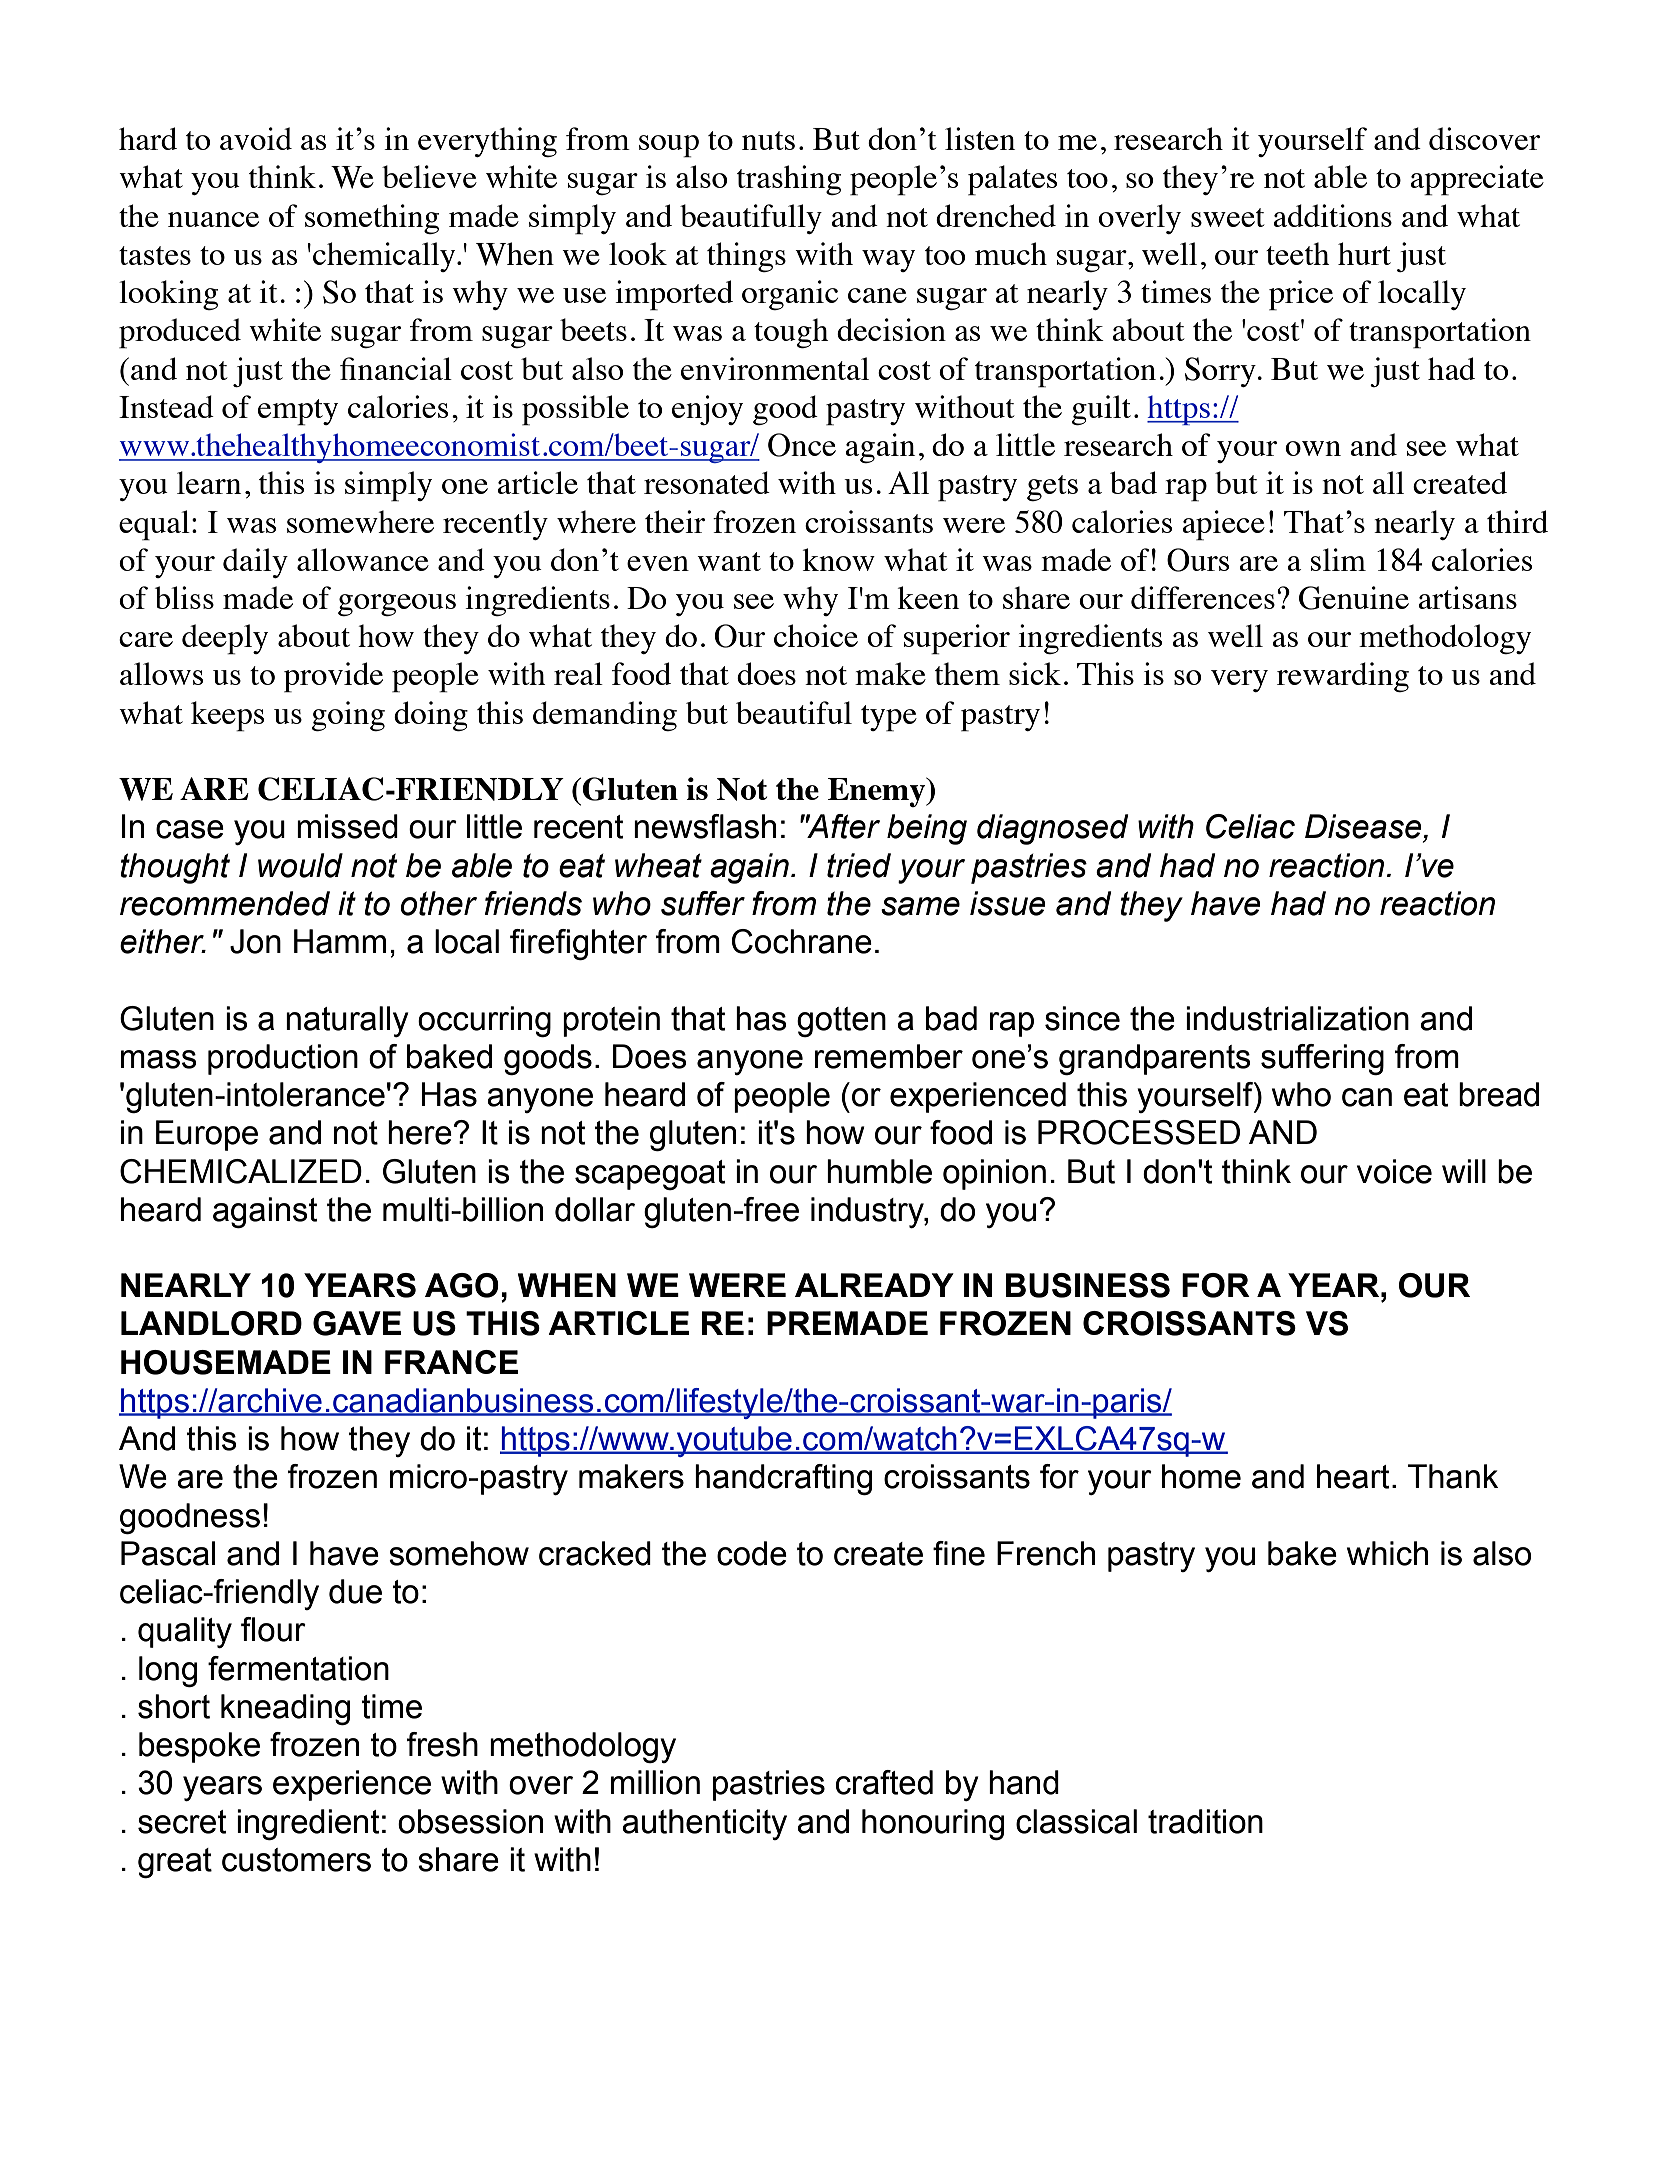  I want to click on customers, so click(296, 1860).
